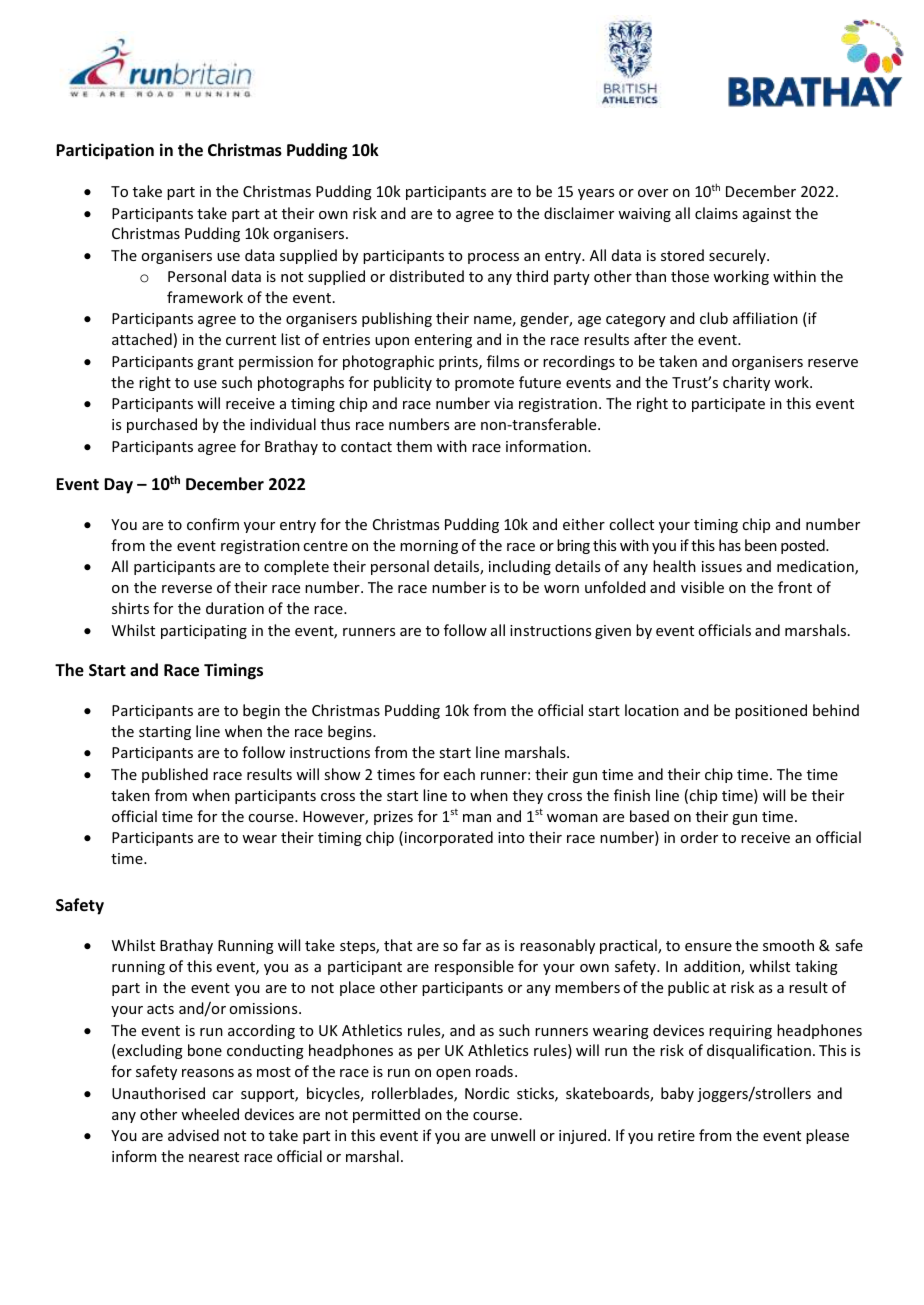 The width and height of the screenshot is (924, 1305). Describe the element at coordinates (471, 945) in the screenshot. I see `far` at that location.
